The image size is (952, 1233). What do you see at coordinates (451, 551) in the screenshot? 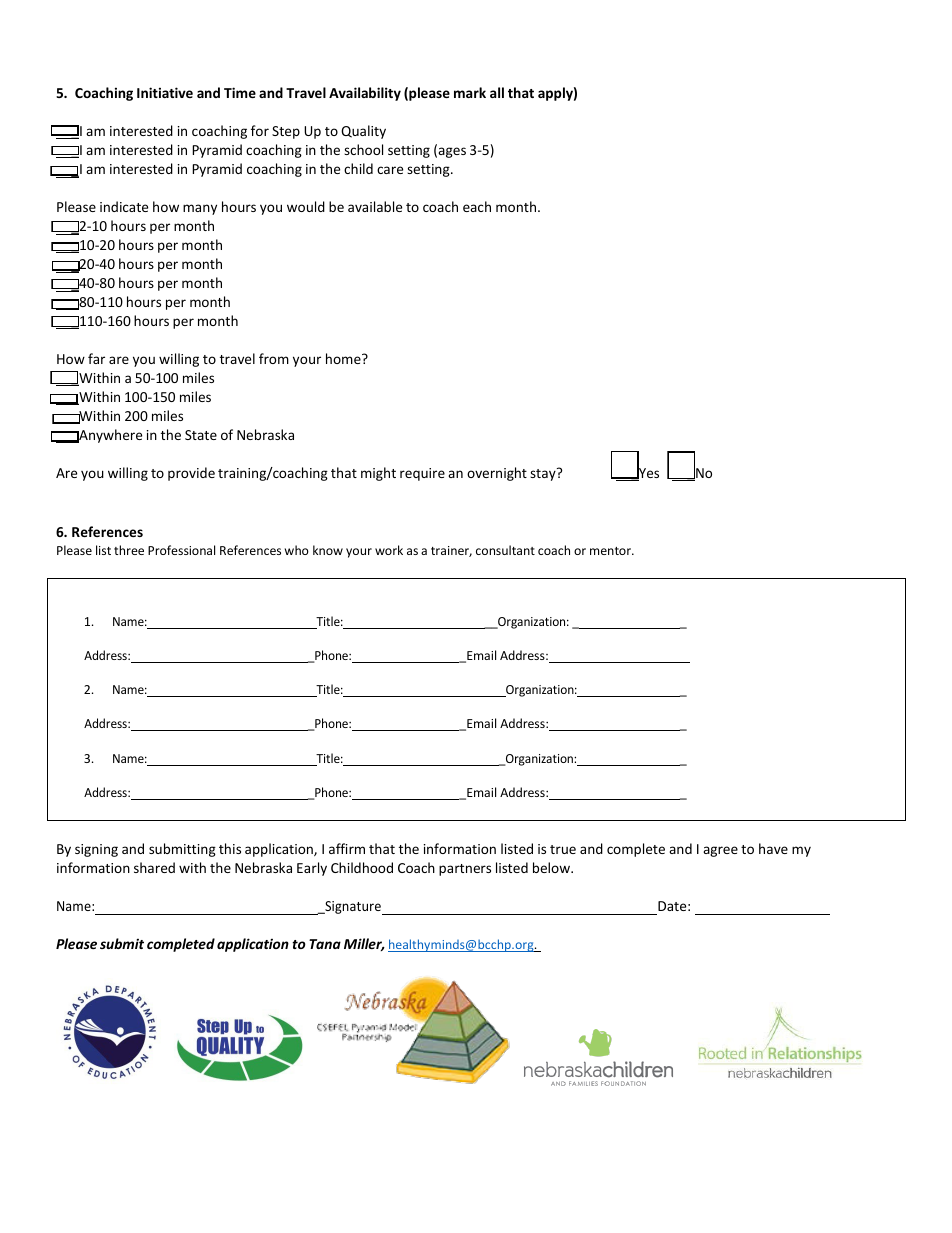
I see `trainer` at bounding box center [451, 551].
